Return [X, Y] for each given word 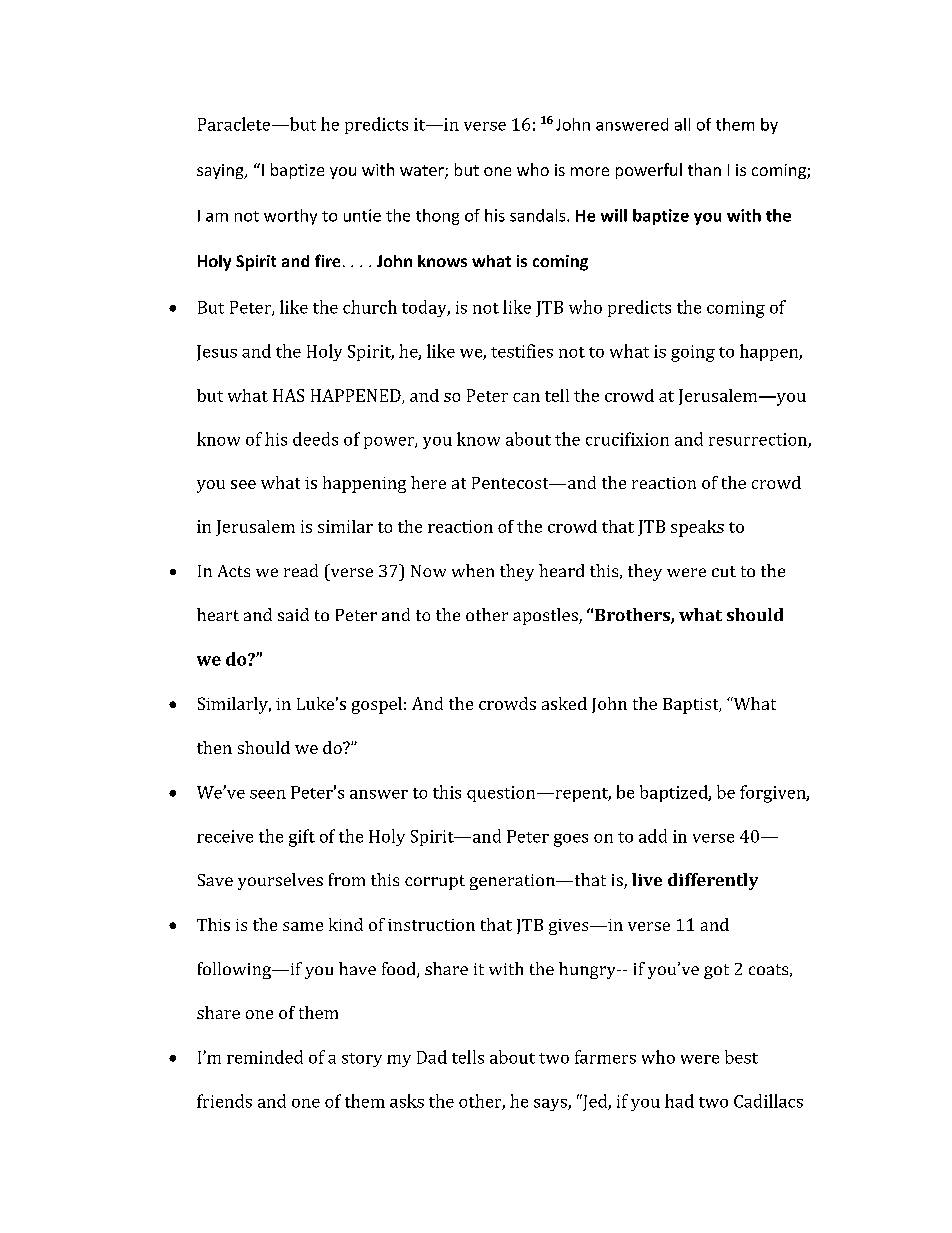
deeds [315, 439]
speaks [697, 528]
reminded [265, 1057]
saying [221, 171]
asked [564, 703]
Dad [432, 1057]
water [423, 172]
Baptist [692, 706]
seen [268, 794]
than [704, 169]
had [679, 1101]
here [428, 482]
